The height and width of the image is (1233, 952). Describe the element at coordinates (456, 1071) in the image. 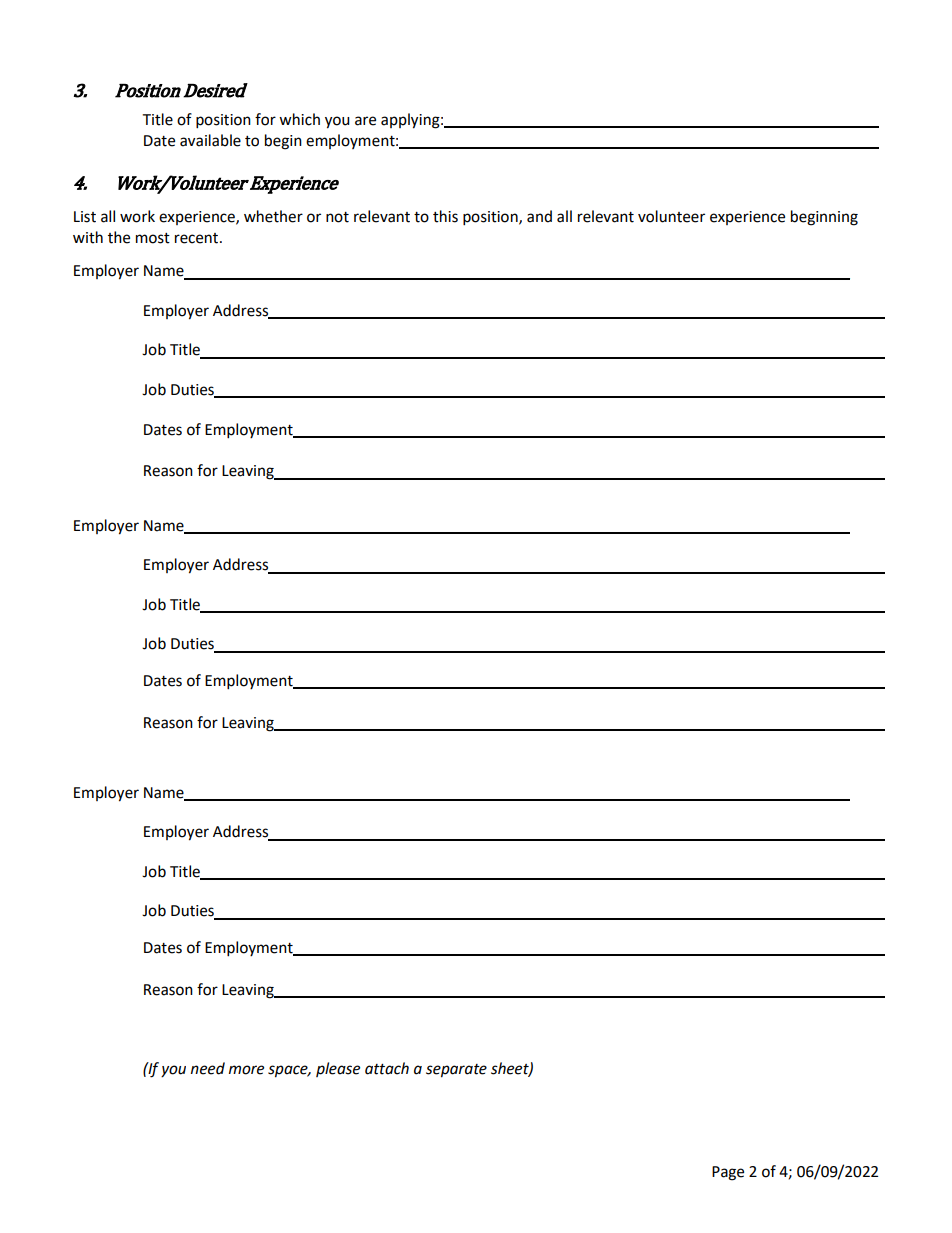

I see `separate` at that location.
